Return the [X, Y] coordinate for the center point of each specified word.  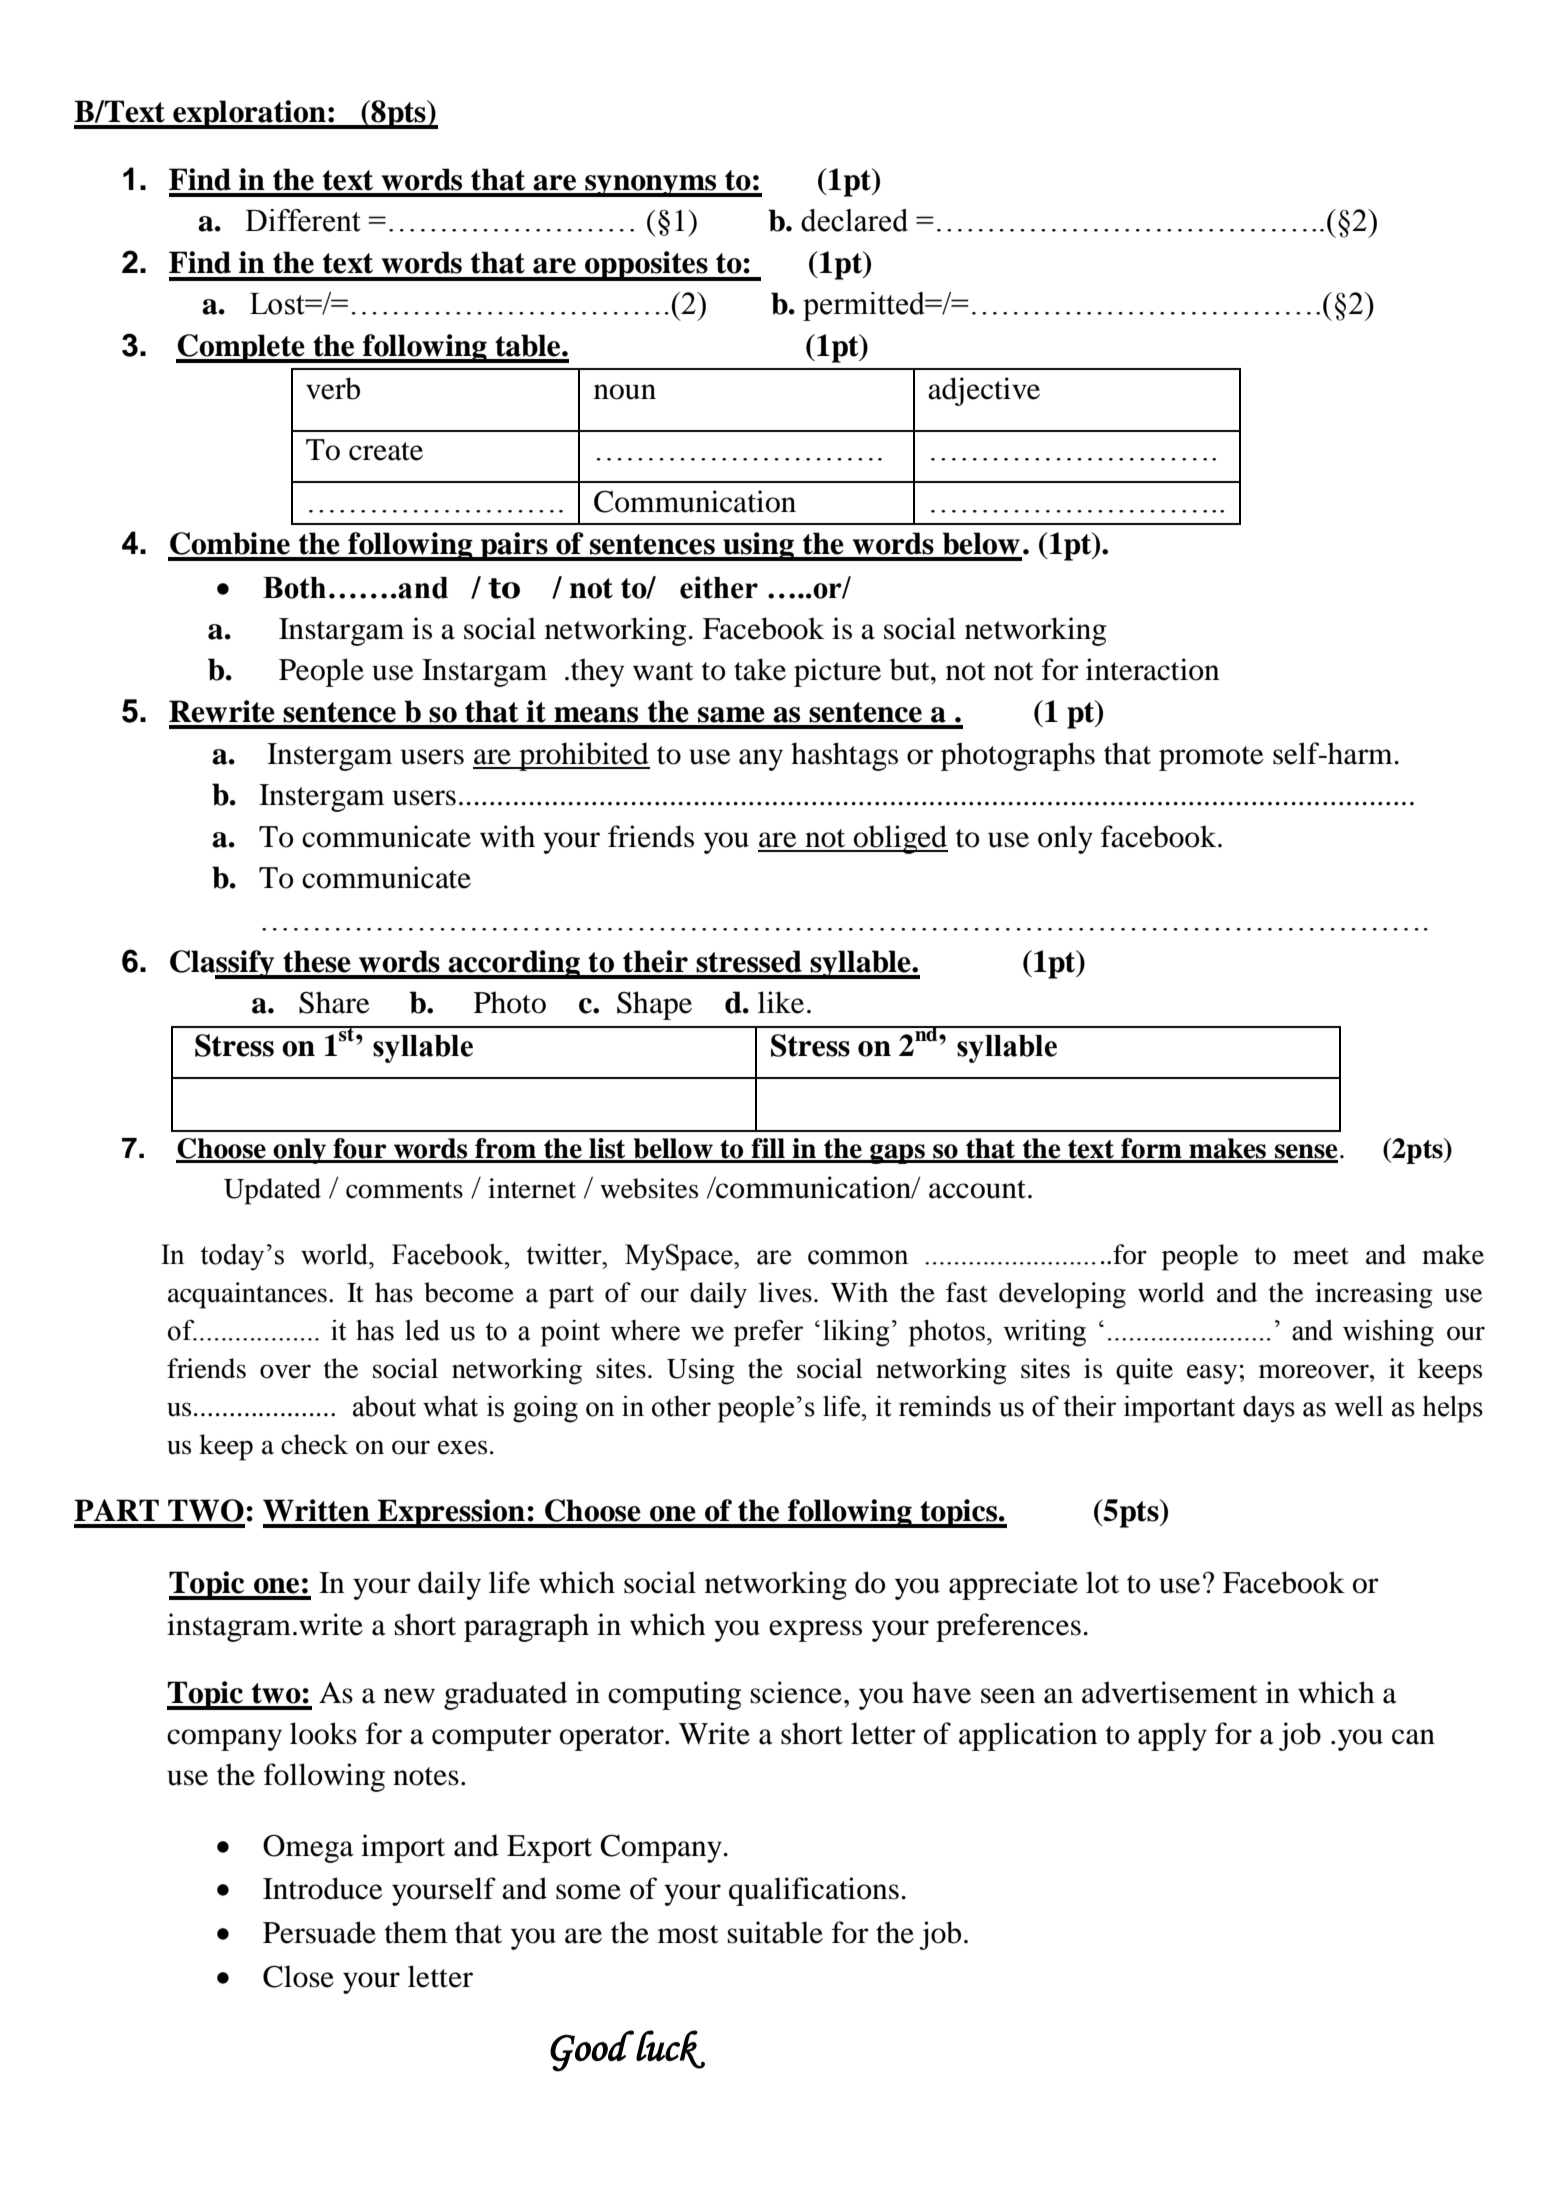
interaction [1152, 669]
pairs [514, 546]
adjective [984, 391]
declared [854, 220]
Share [334, 1002]
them [416, 1932]
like [781, 1002]
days [1269, 1409]
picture [837, 672]
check [314, 1444]
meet [1321, 1256]
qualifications [814, 1891]
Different [302, 220]
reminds [945, 1406]
